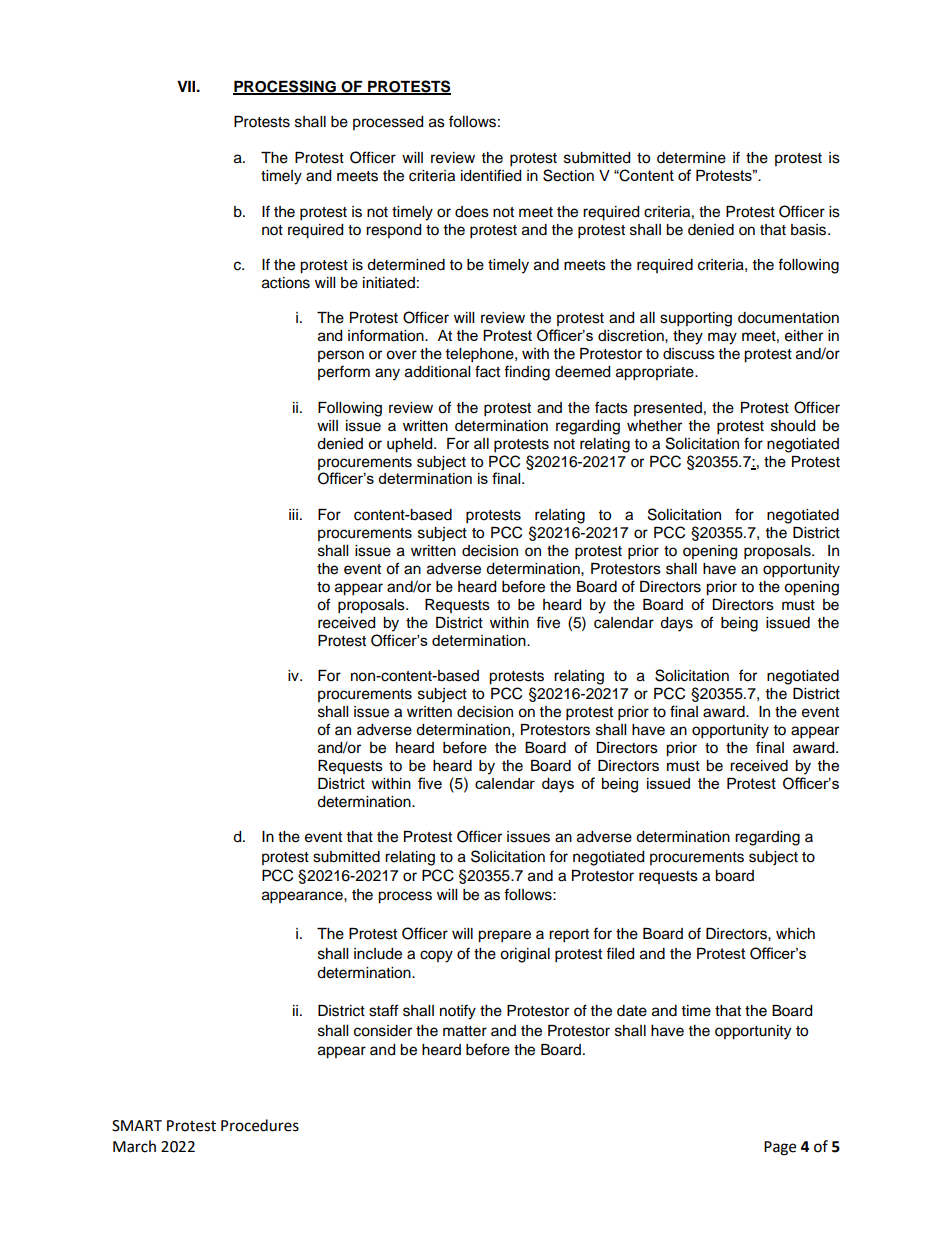  Describe the element at coordinates (411, 445) in the screenshot. I see `upheld` at that location.
